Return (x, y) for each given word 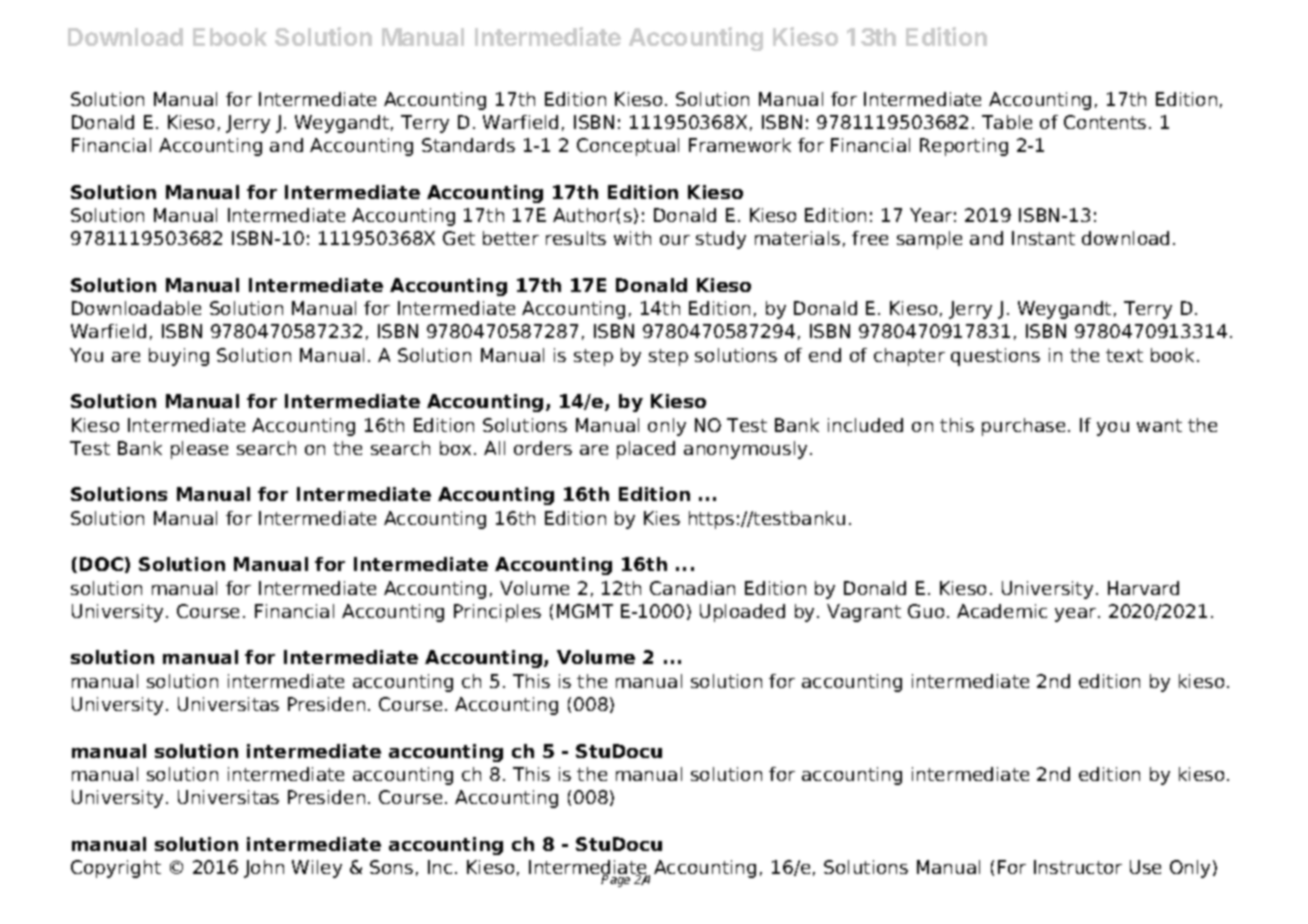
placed (646, 450)
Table (1007, 122)
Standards (468, 145)
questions (995, 357)
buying (179, 357)
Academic (1002, 611)
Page (617, 880)
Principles (497, 613)
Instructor (1078, 867)
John (264, 869)
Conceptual (628, 147)
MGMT (585, 611)
